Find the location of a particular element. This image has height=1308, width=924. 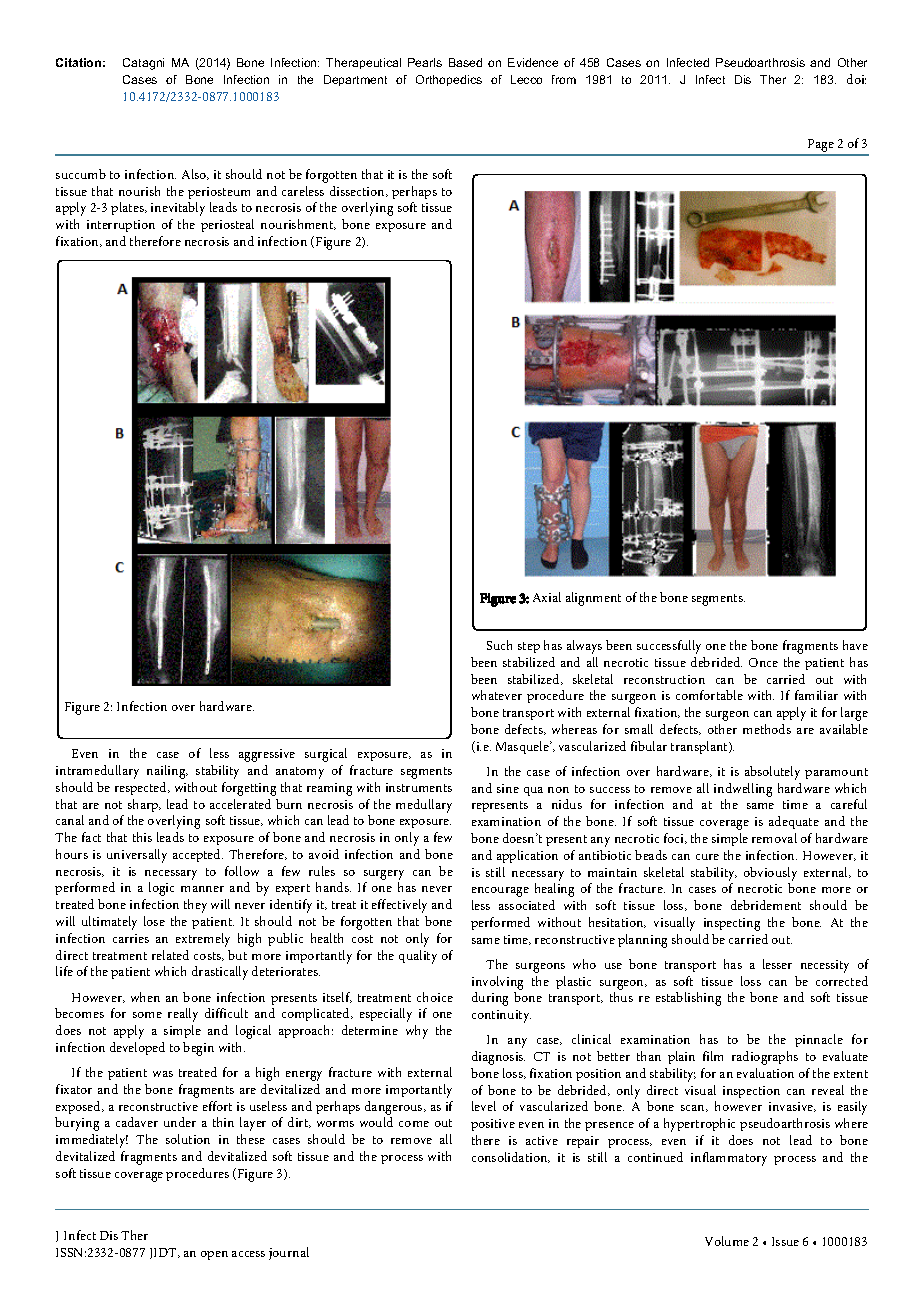

Also is located at coordinates (195, 174).
